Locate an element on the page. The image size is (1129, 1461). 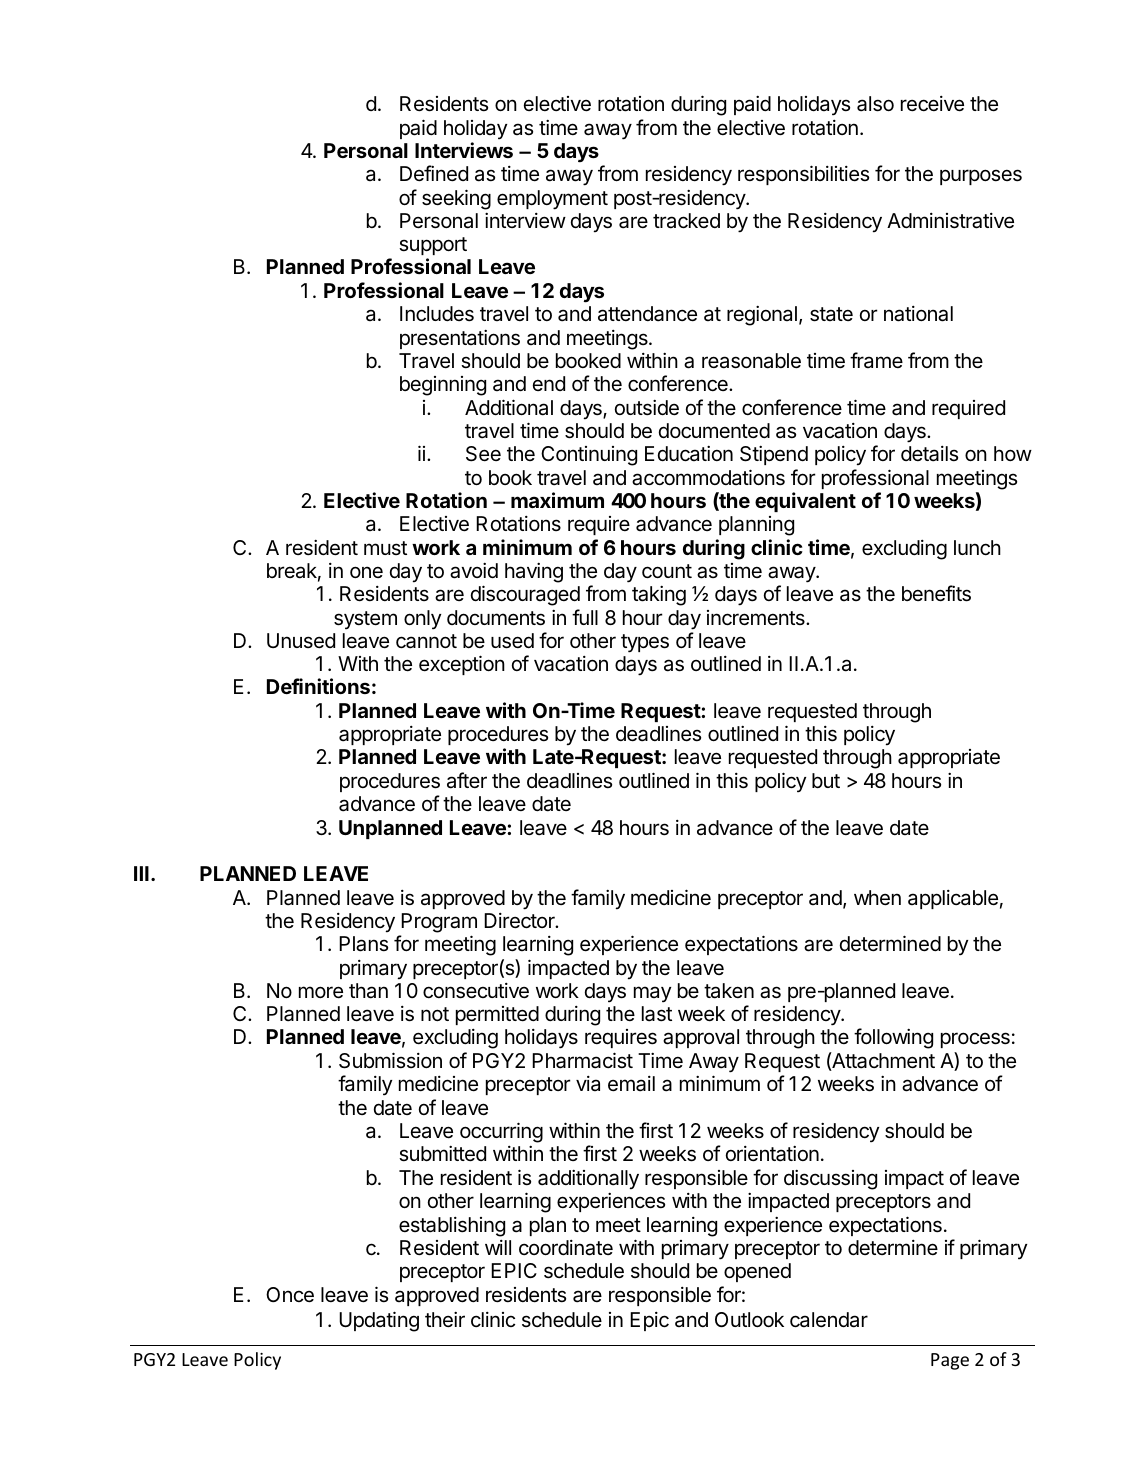
must is located at coordinates (385, 548).
